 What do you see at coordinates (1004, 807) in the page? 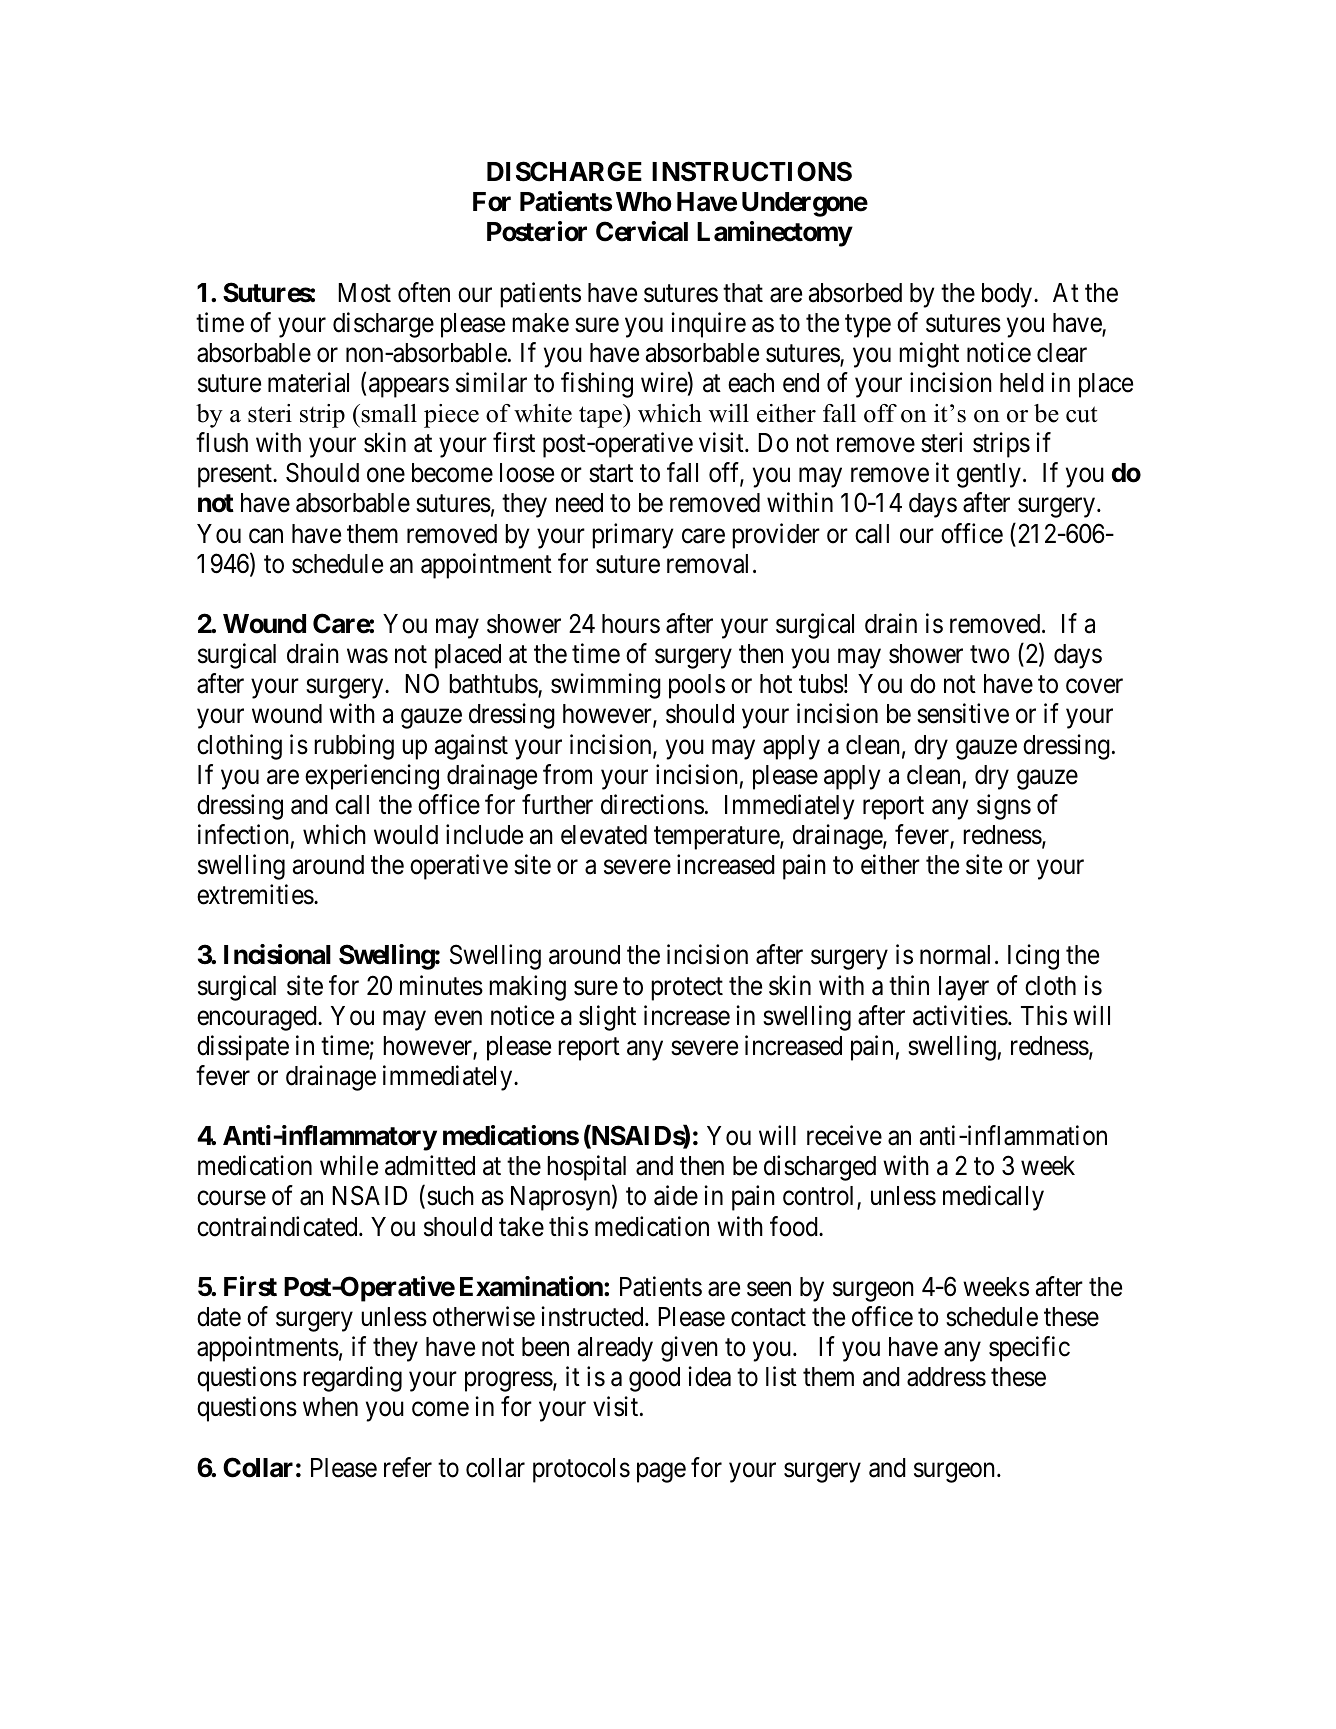
I see `signs` at bounding box center [1004, 807].
